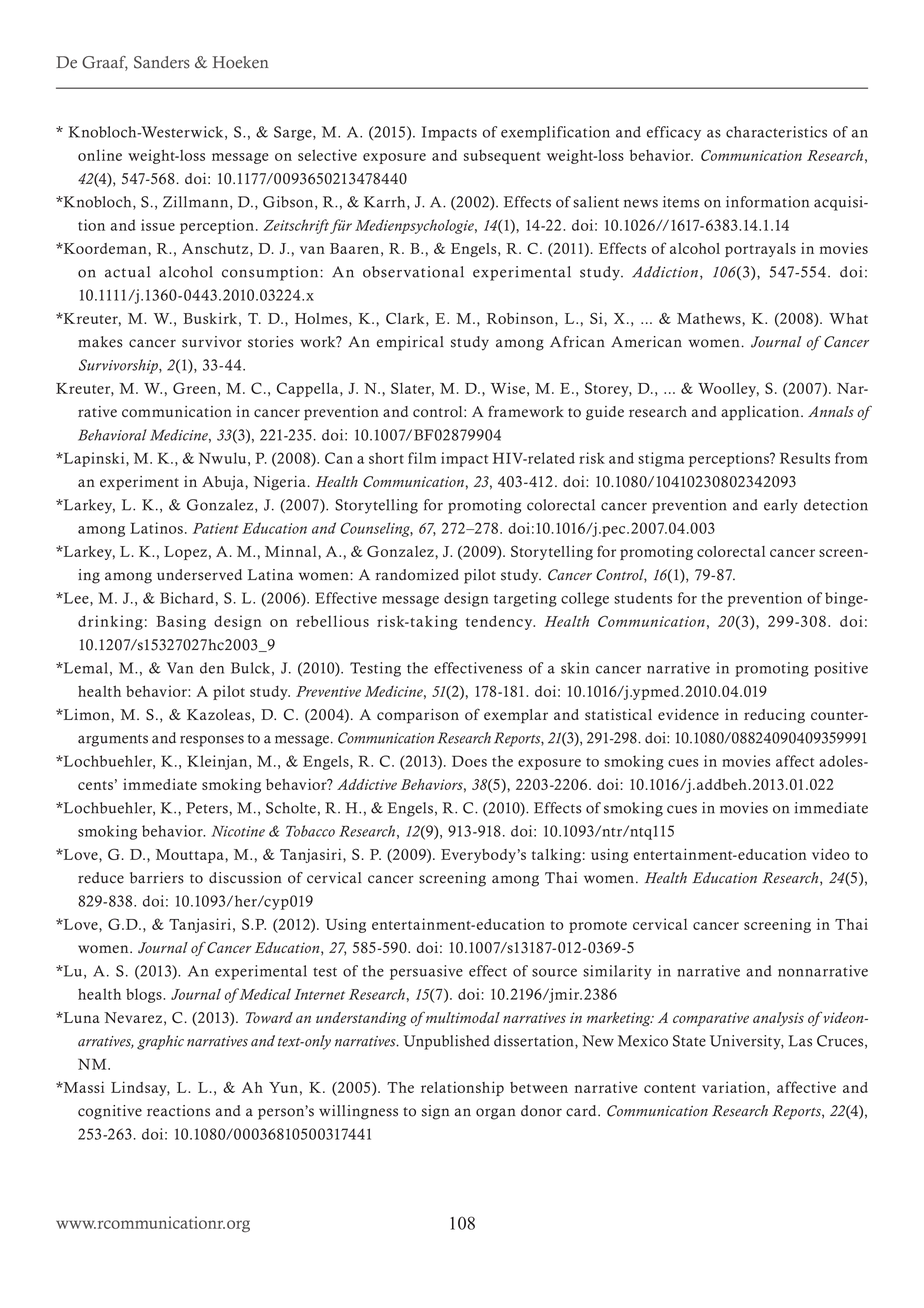 This screenshot has width=924, height=1308. Describe the element at coordinates (469, 761) in the screenshot. I see `Does` at that location.
